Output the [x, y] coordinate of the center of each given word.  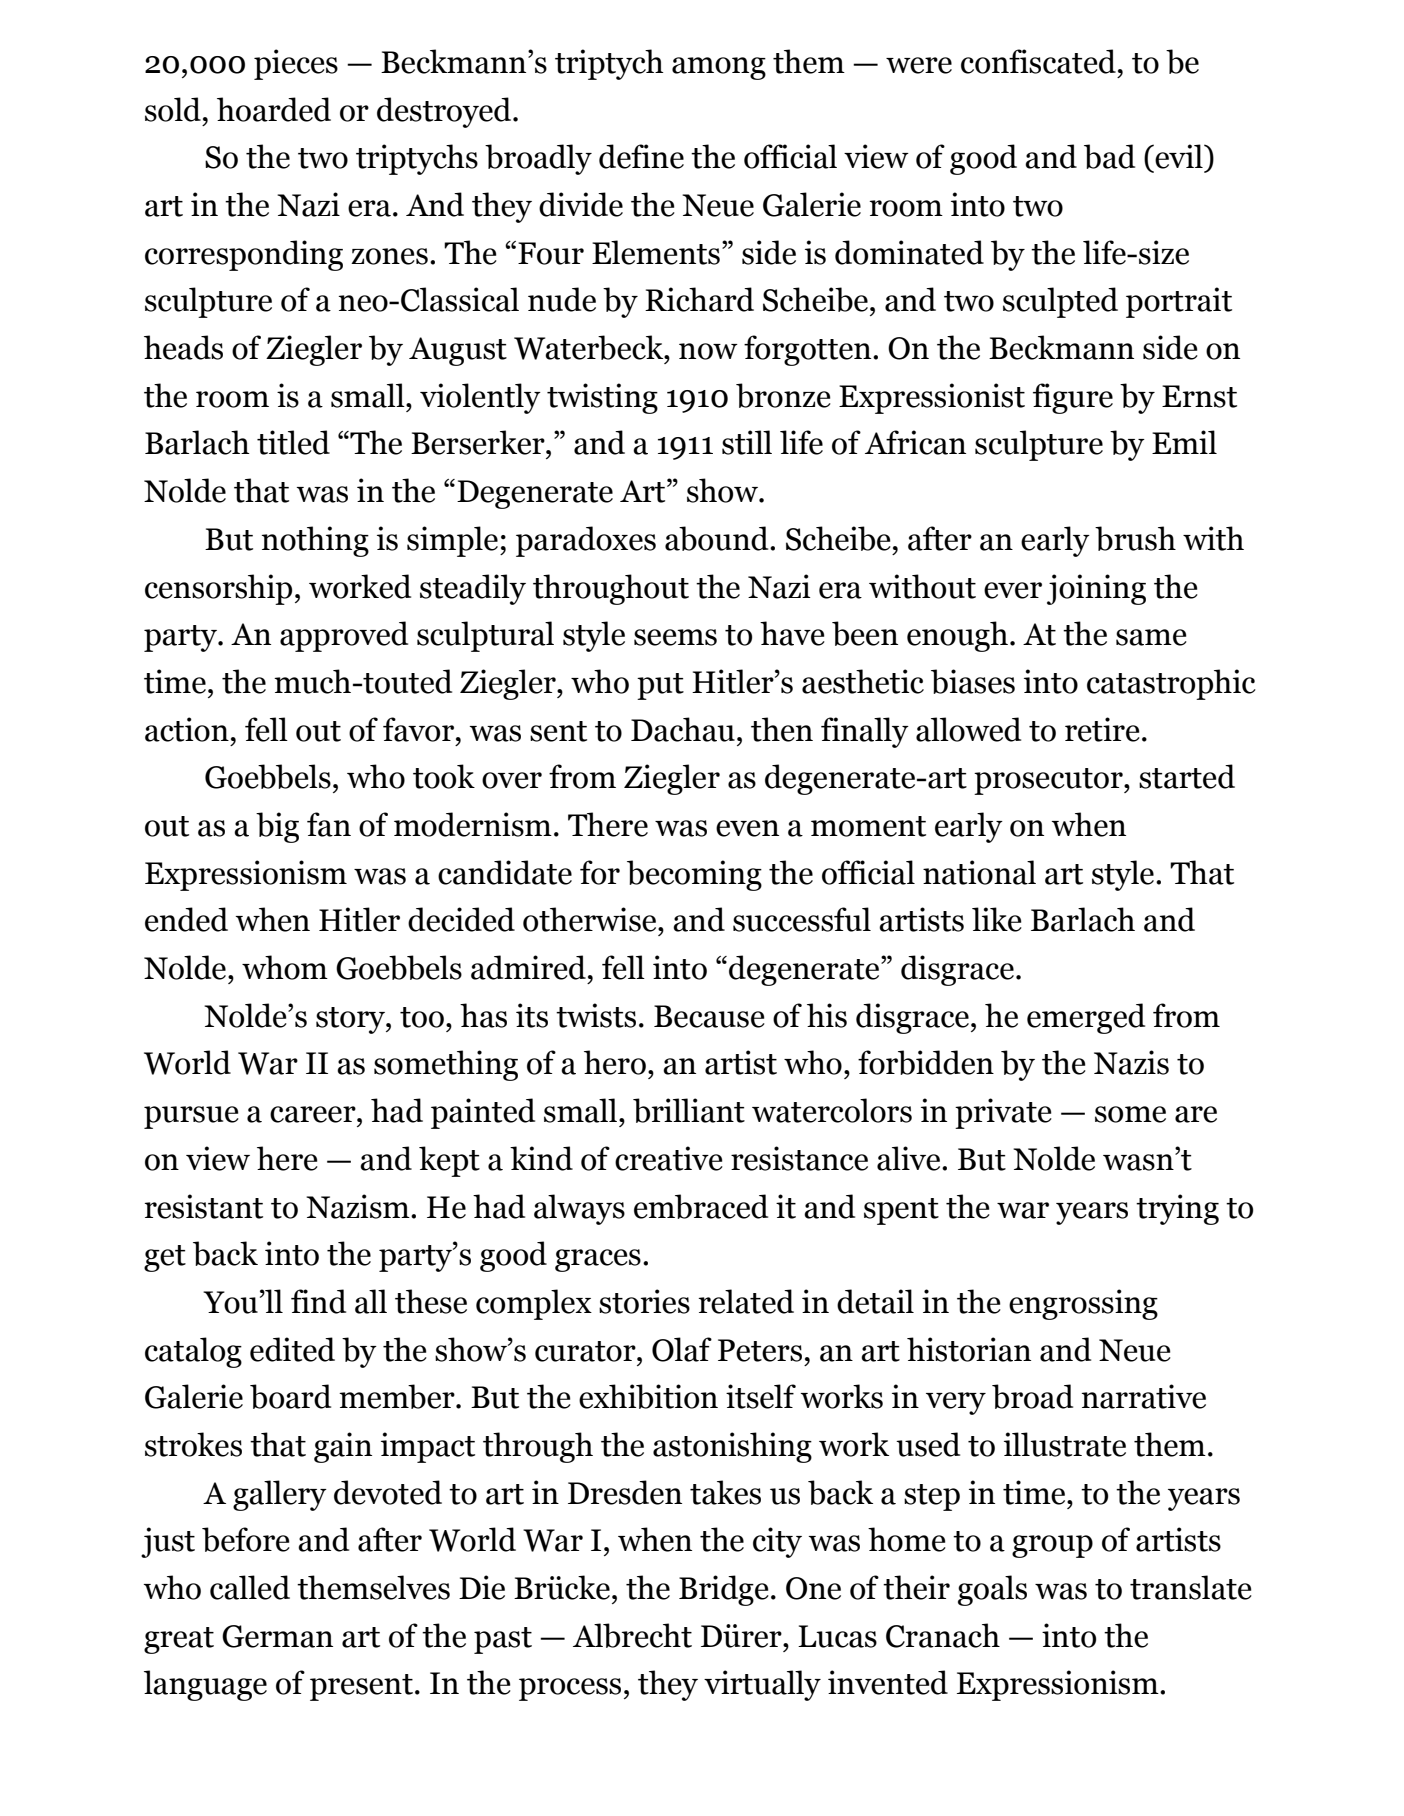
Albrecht [632, 1635]
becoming [694, 875]
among [719, 68]
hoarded [274, 109]
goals [992, 1590]
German [277, 1636]
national [979, 872]
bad [1109, 156]
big [277, 827]
